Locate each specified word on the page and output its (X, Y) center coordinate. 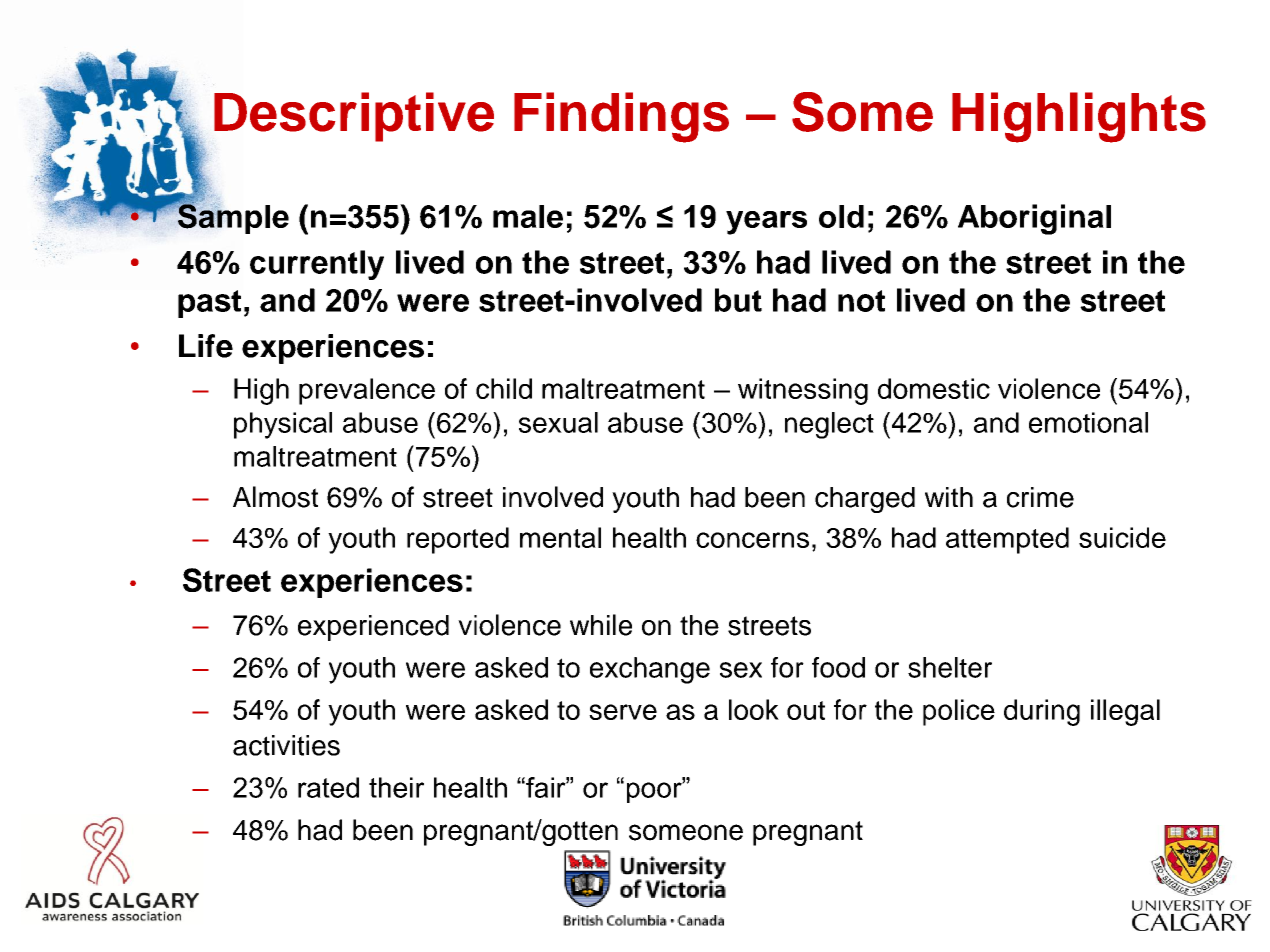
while (601, 625)
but (738, 300)
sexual (558, 422)
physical (283, 425)
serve (623, 712)
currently (317, 265)
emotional (1088, 422)
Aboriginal (1034, 219)
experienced (373, 628)
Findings (621, 117)
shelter (950, 667)
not (861, 301)
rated (328, 787)
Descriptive (354, 117)
